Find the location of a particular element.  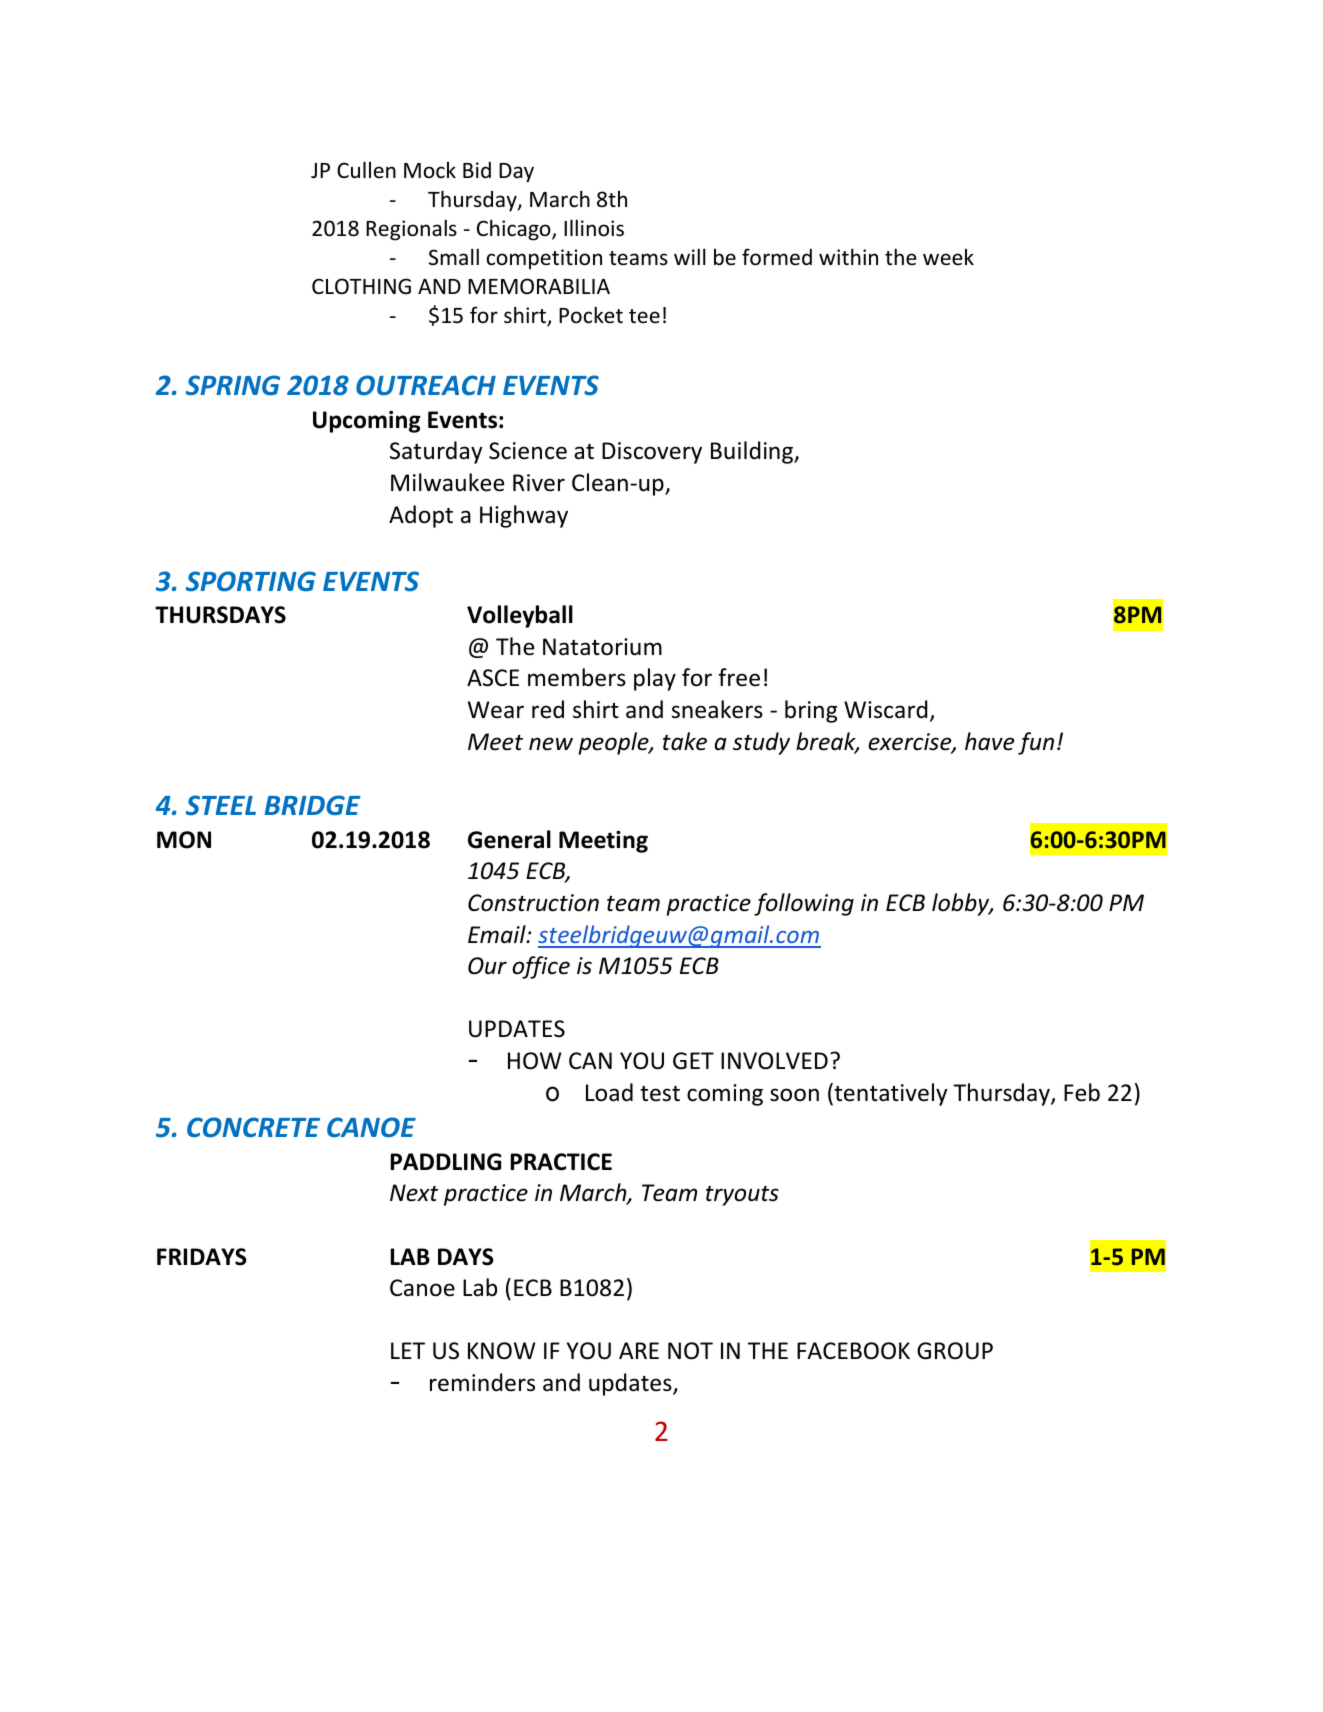

Cullen is located at coordinates (366, 170).
